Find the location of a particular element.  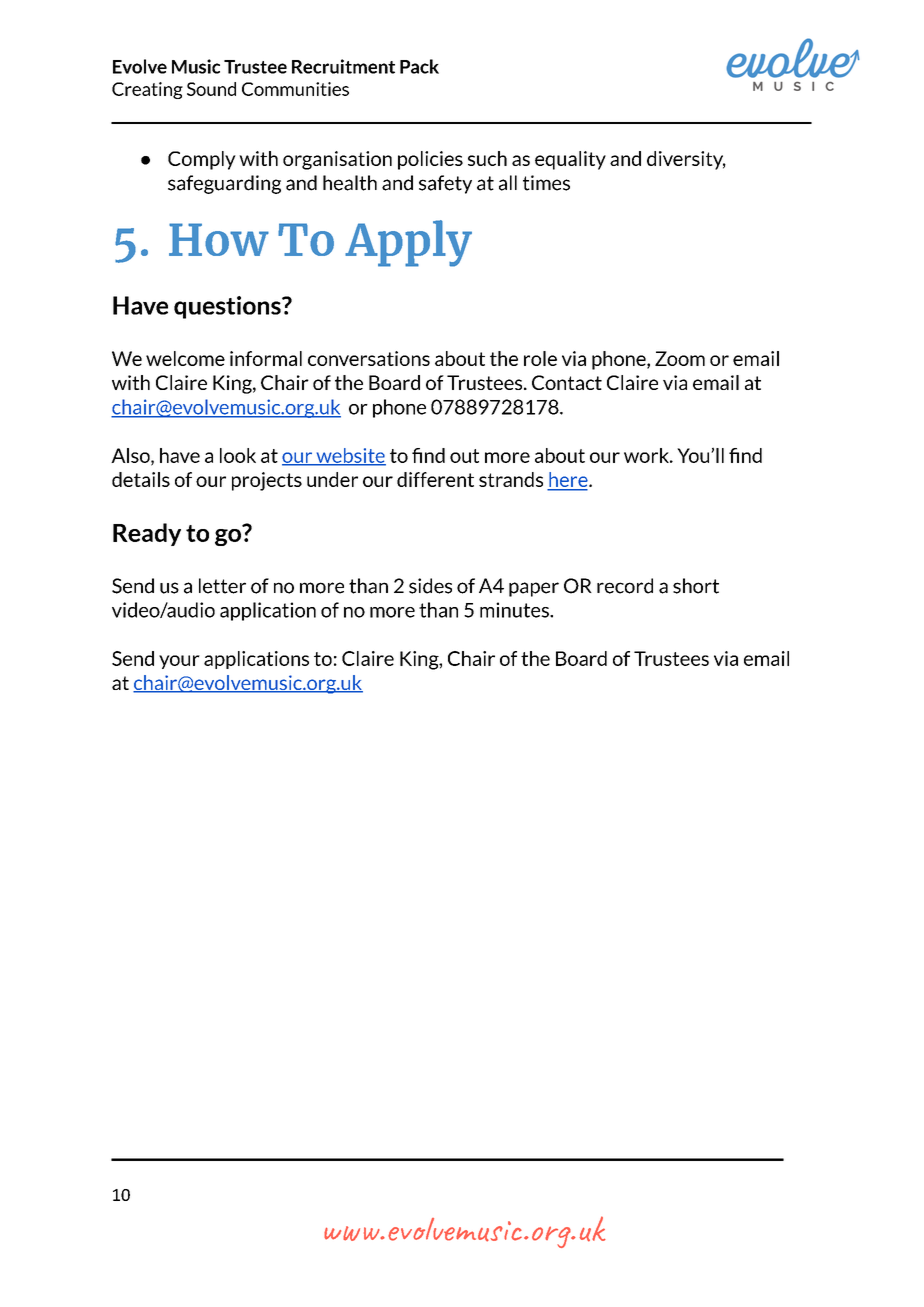

Zoom is located at coordinates (680, 358).
